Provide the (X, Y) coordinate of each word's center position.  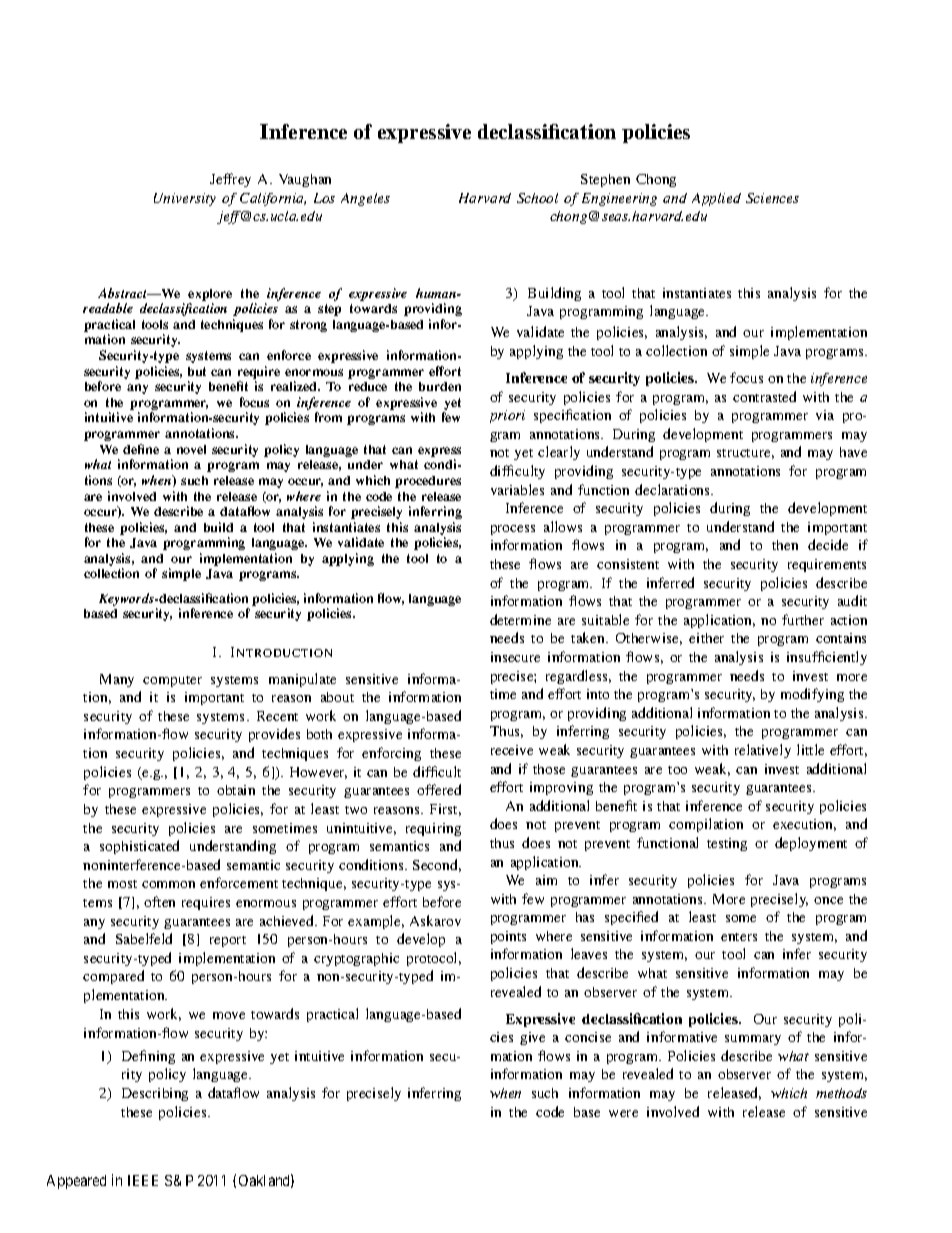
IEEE (143, 1180)
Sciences (772, 198)
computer (172, 681)
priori (507, 416)
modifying (812, 695)
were (623, 1113)
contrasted (764, 396)
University (185, 199)
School (537, 198)
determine (520, 619)
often (159, 901)
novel (191, 449)
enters (739, 937)
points (508, 937)
